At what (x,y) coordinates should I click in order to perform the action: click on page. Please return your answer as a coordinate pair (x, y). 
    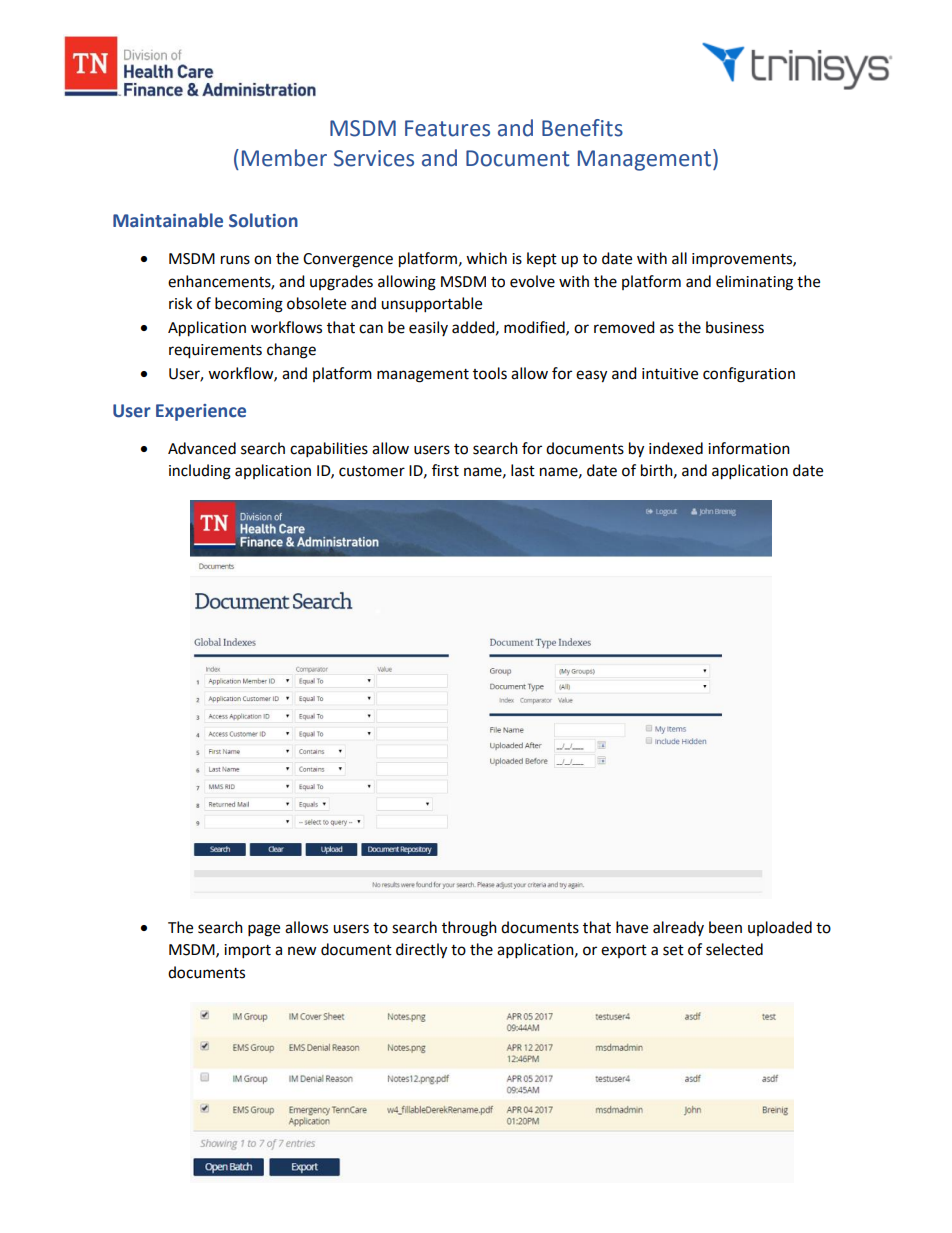
    Looking at the image, I should click on (264, 930).
